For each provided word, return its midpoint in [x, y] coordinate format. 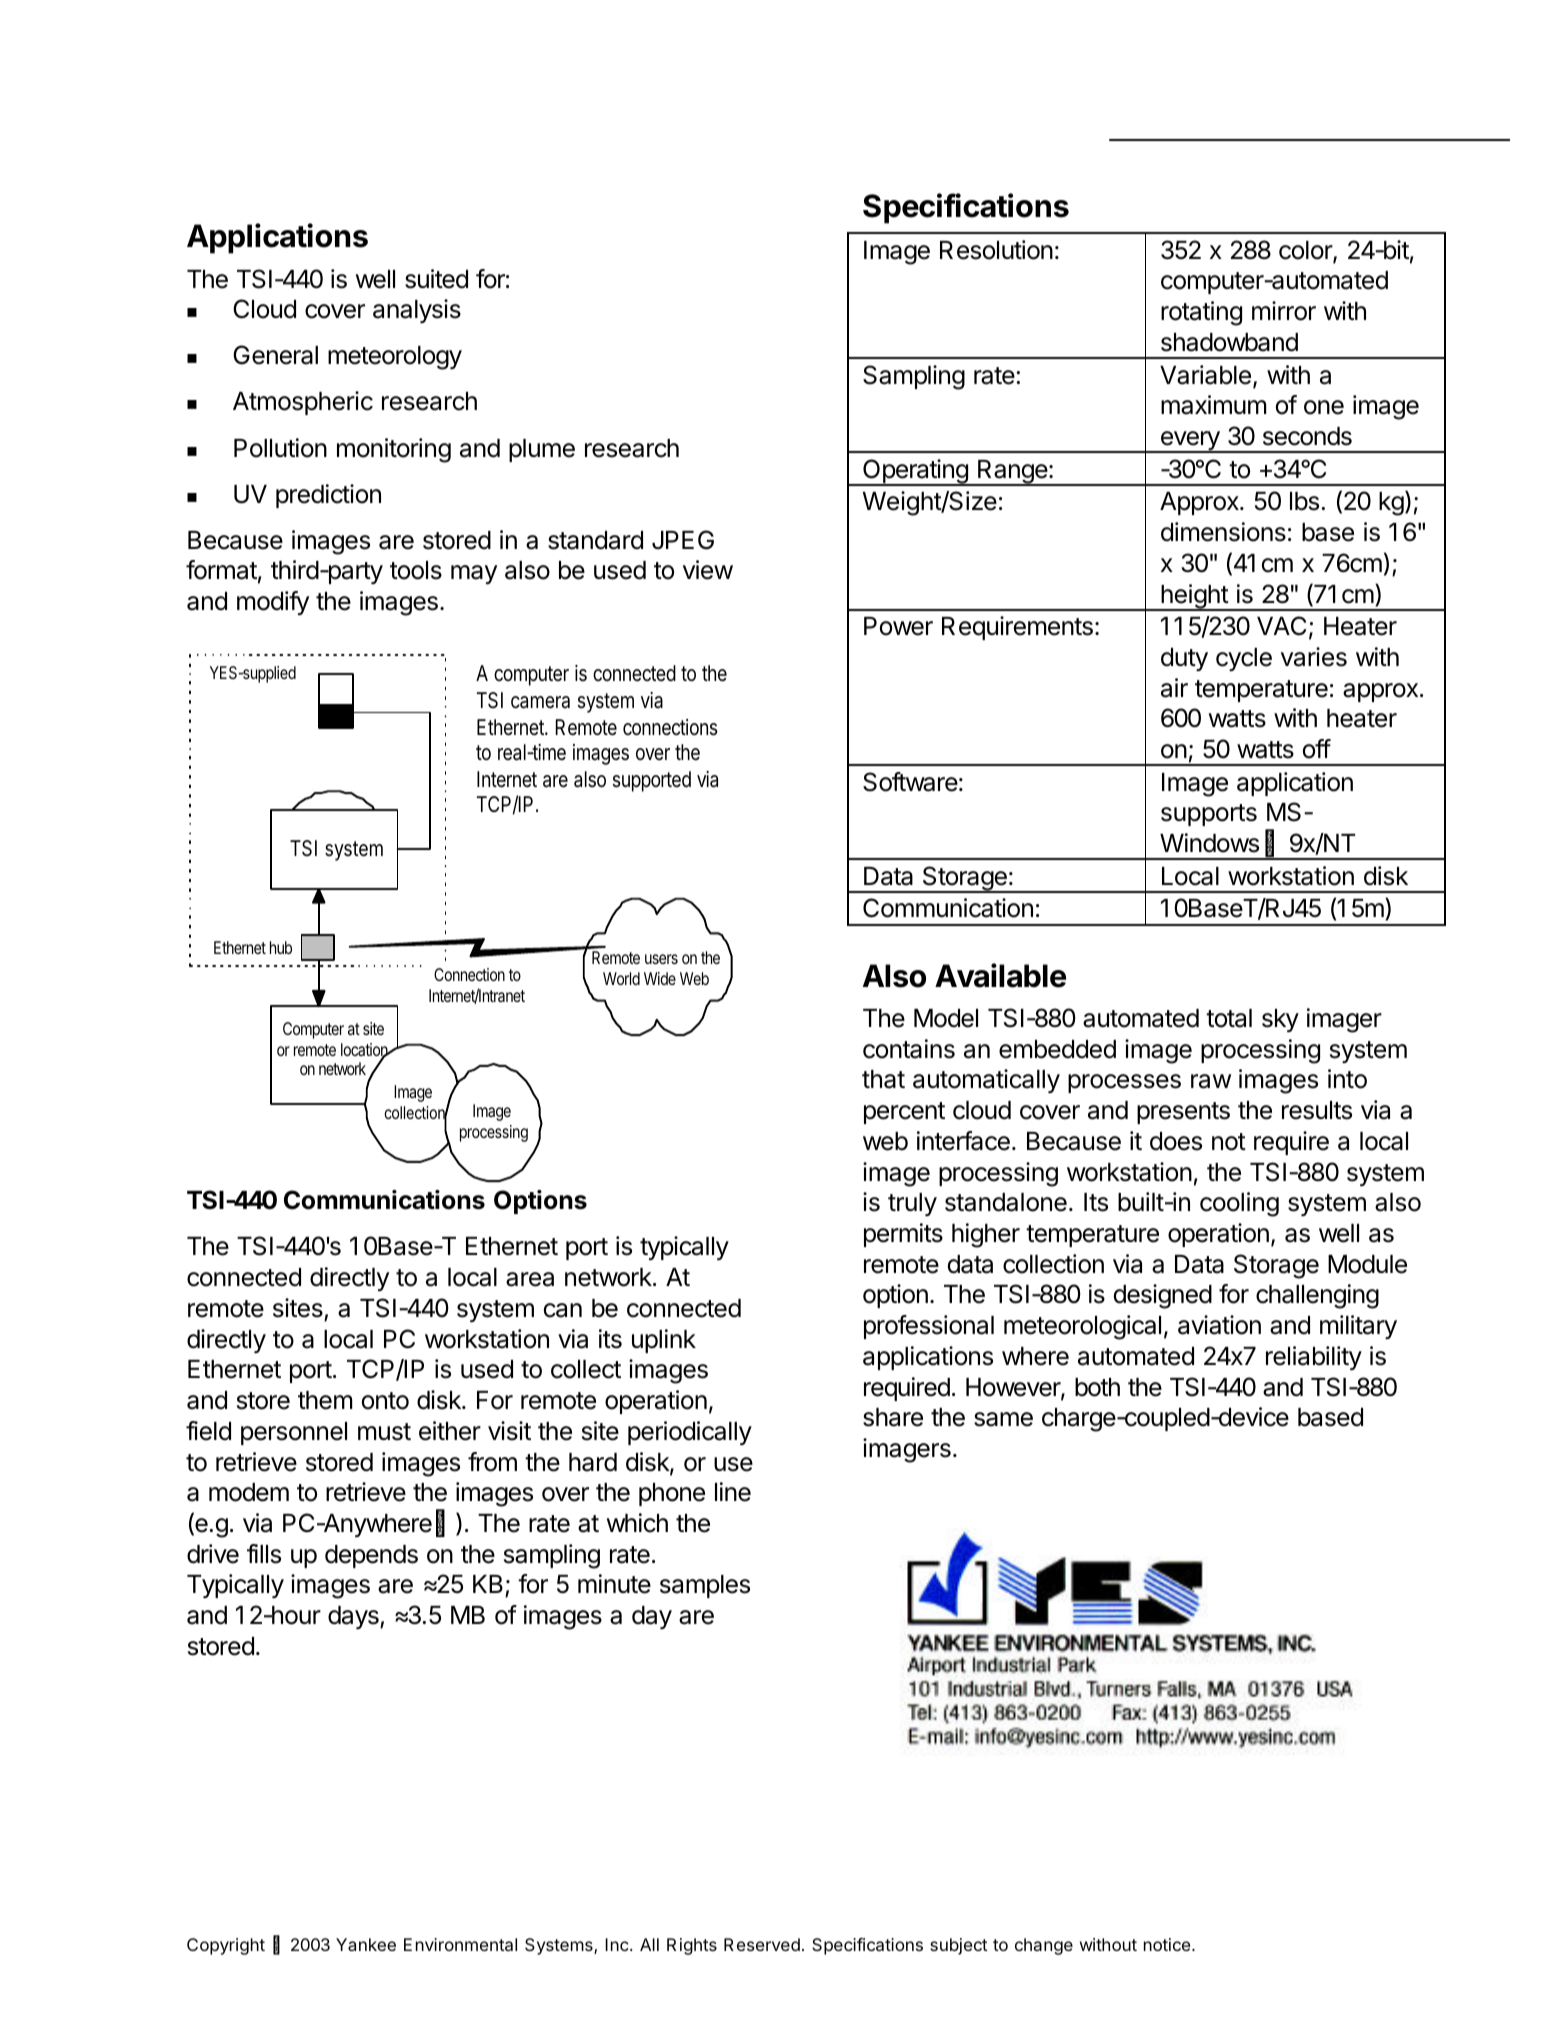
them [325, 1400]
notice [1168, 1944]
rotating [1201, 313]
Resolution [996, 250]
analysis [417, 311]
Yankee [366, 1944]
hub [281, 947]
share [893, 1417]
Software [910, 782]
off [1317, 749]
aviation [1219, 1325]
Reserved [762, 1944]
